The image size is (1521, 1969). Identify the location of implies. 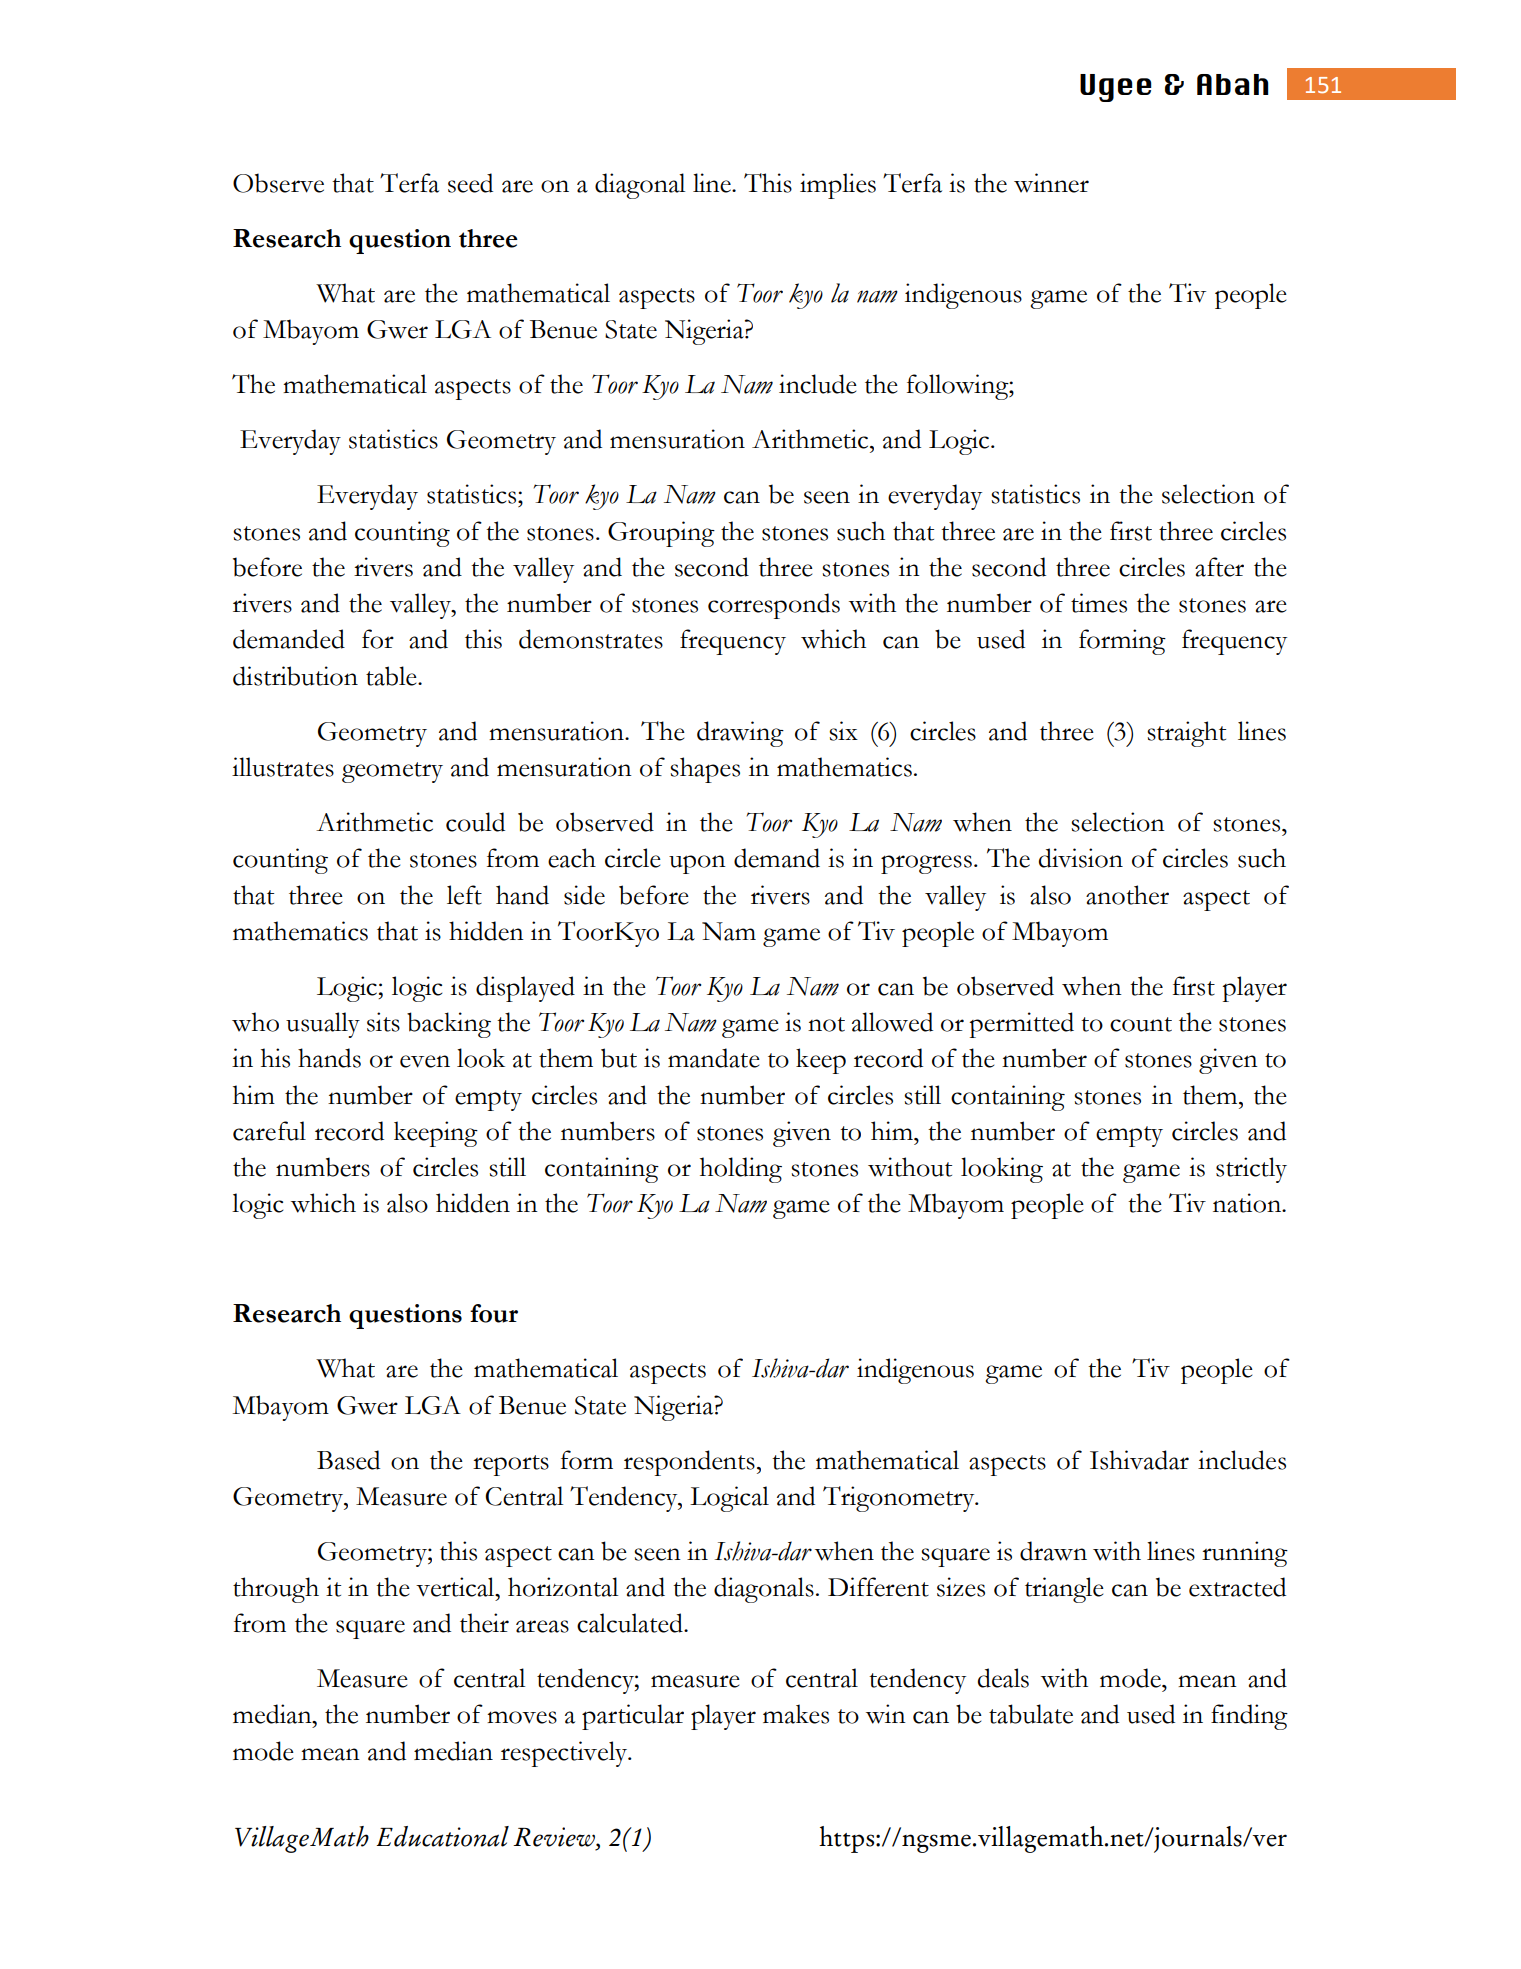
(838, 186).
